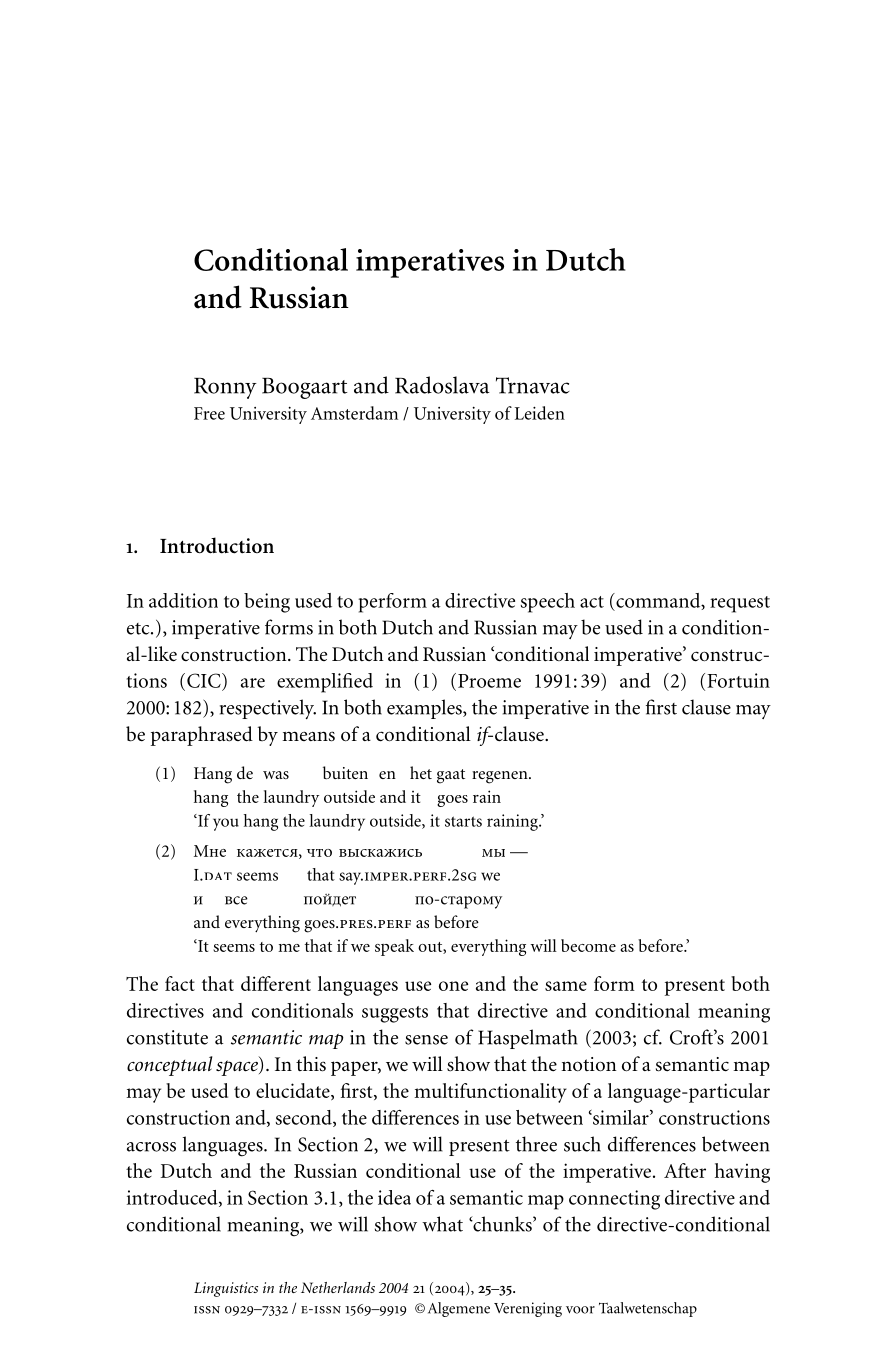  I want to click on examples, so click(425, 709).
